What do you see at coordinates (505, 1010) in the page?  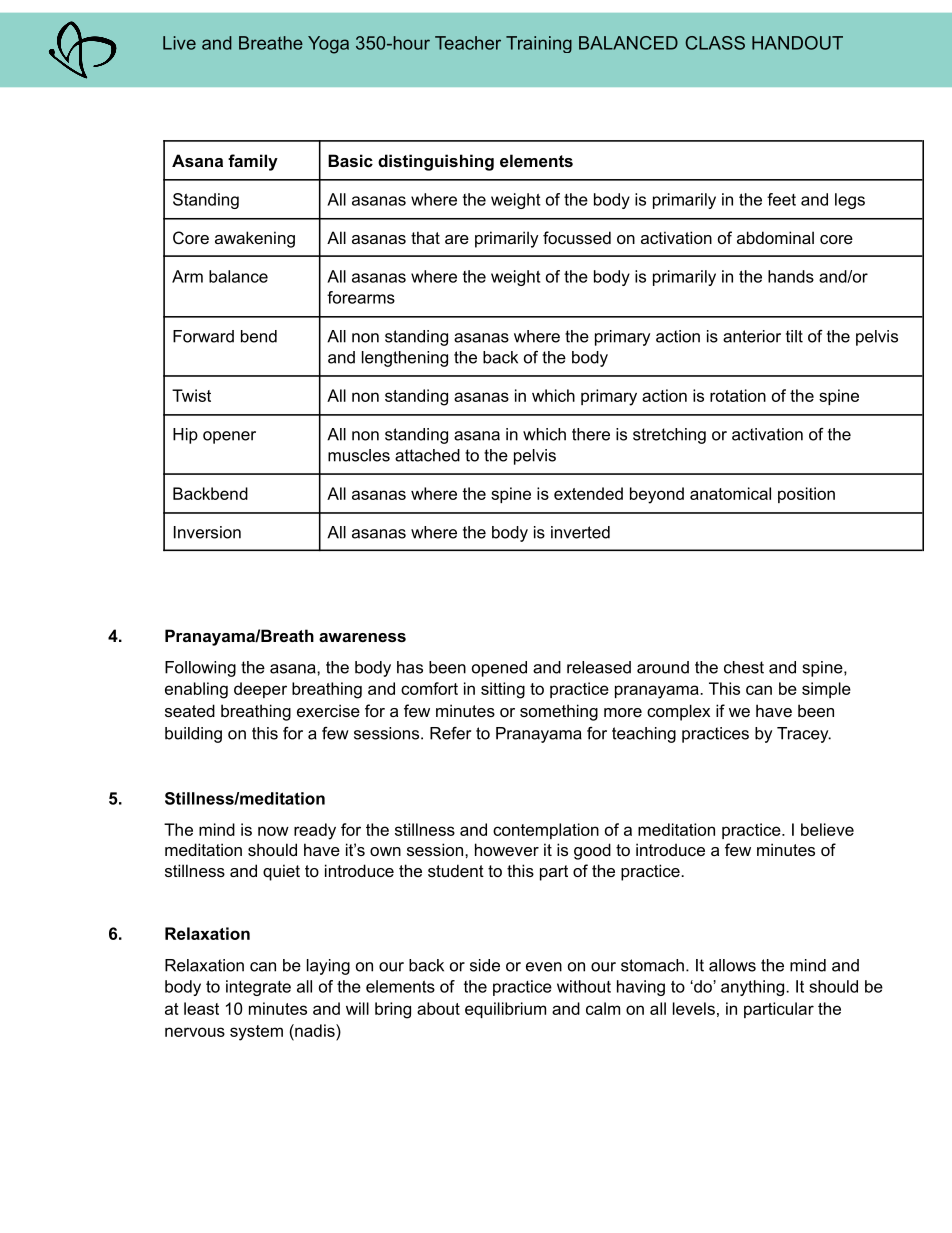 I see `equilibrium` at bounding box center [505, 1010].
